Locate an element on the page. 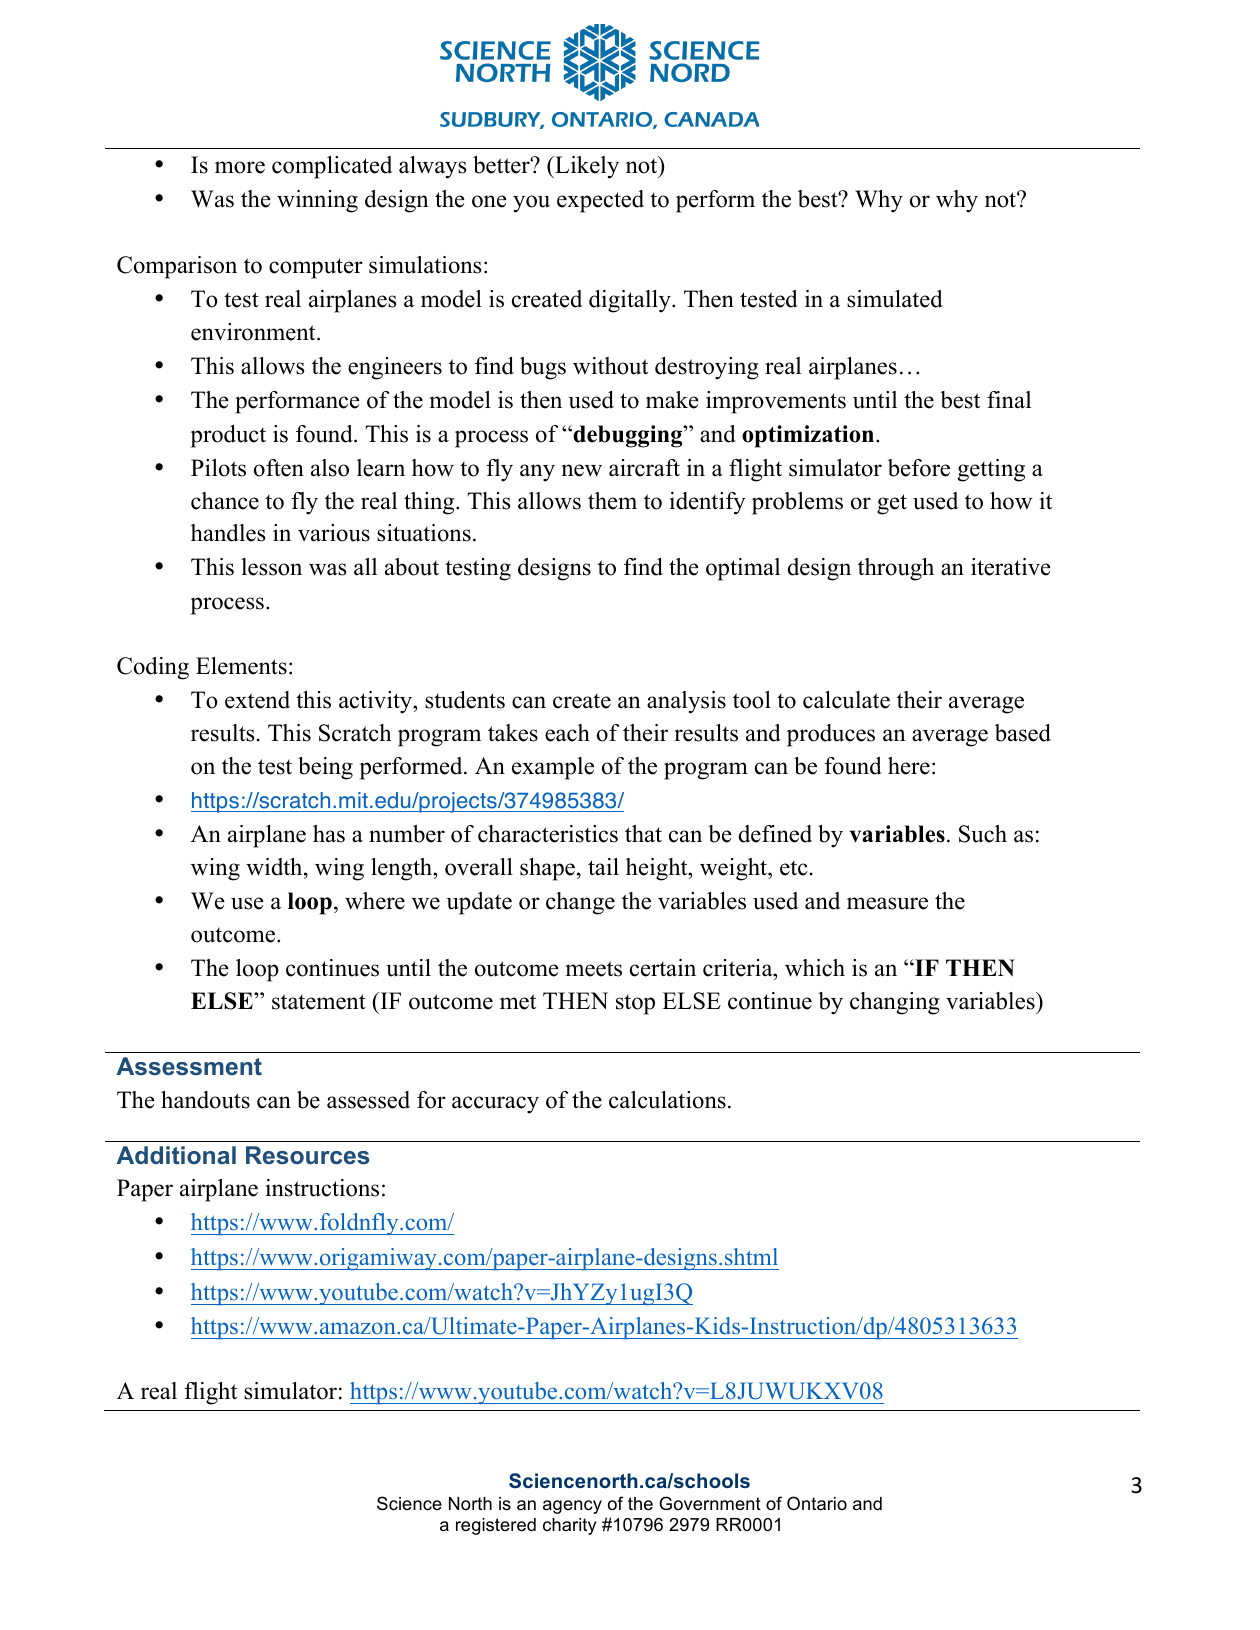 Image resolution: width=1260 pixels, height=1630 pixels. changing is located at coordinates (895, 1003).
